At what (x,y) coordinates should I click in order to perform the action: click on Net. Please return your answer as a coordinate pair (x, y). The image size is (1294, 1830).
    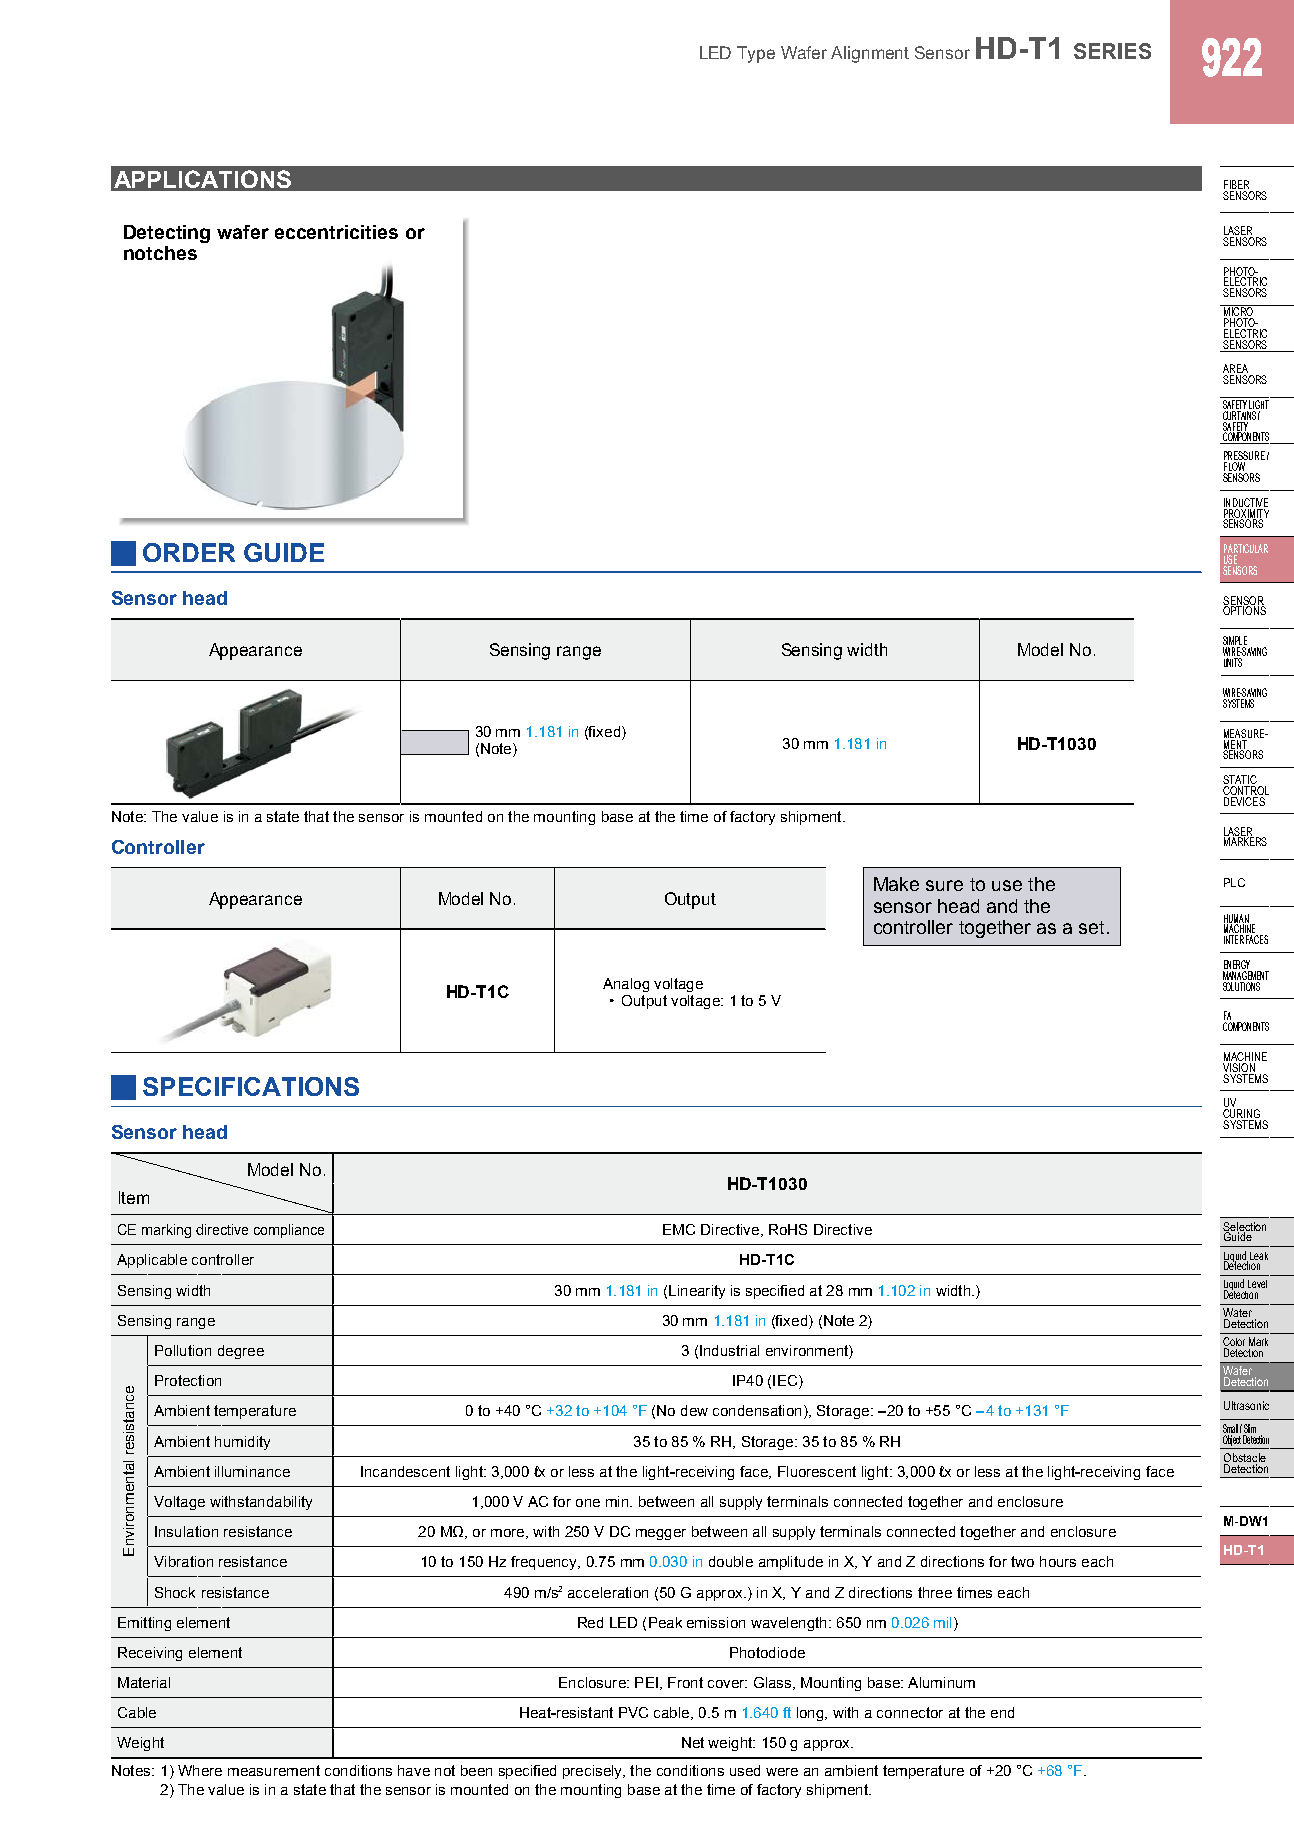
    Looking at the image, I should click on (693, 1742).
